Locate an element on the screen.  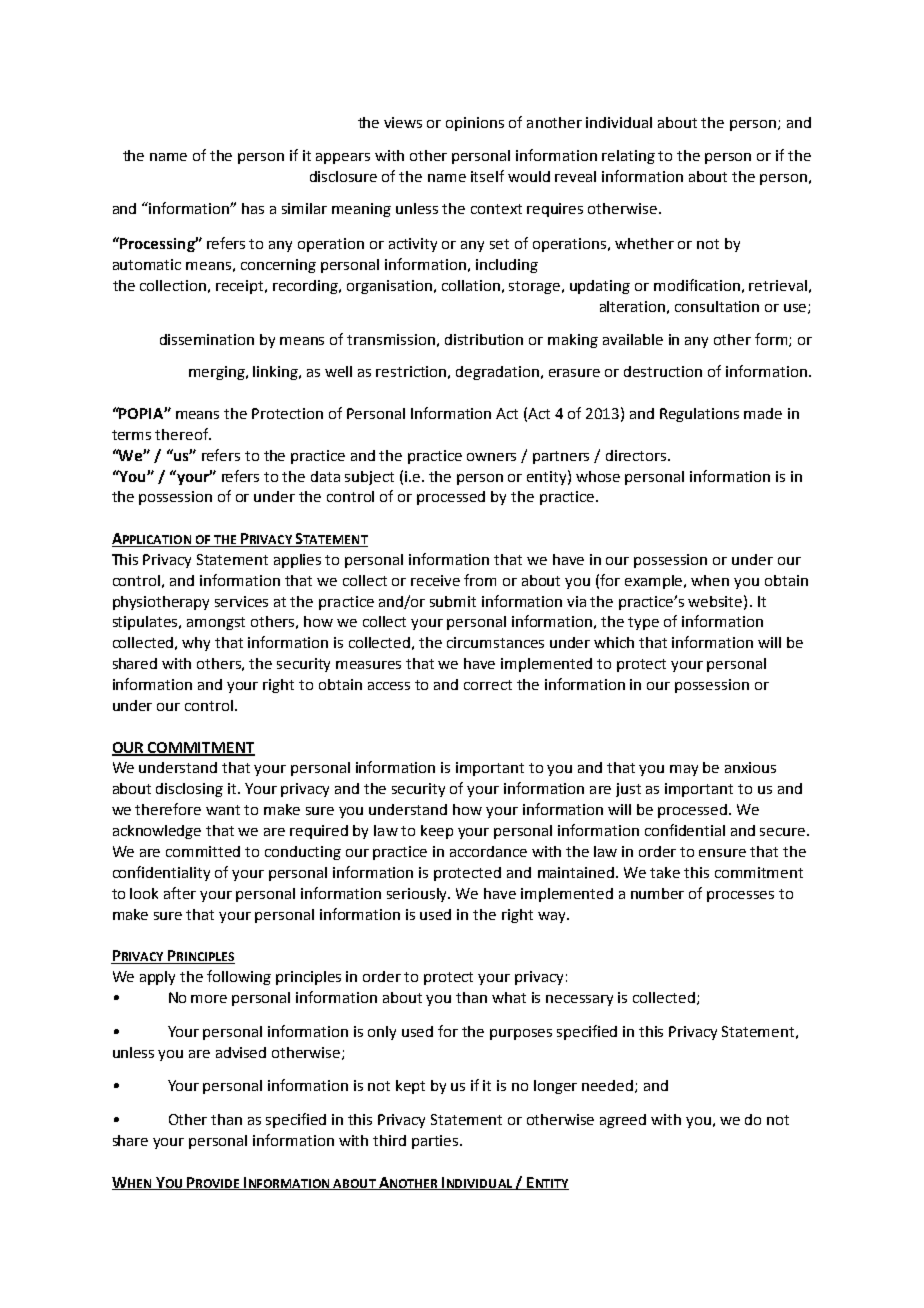
may is located at coordinates (684, 770).
